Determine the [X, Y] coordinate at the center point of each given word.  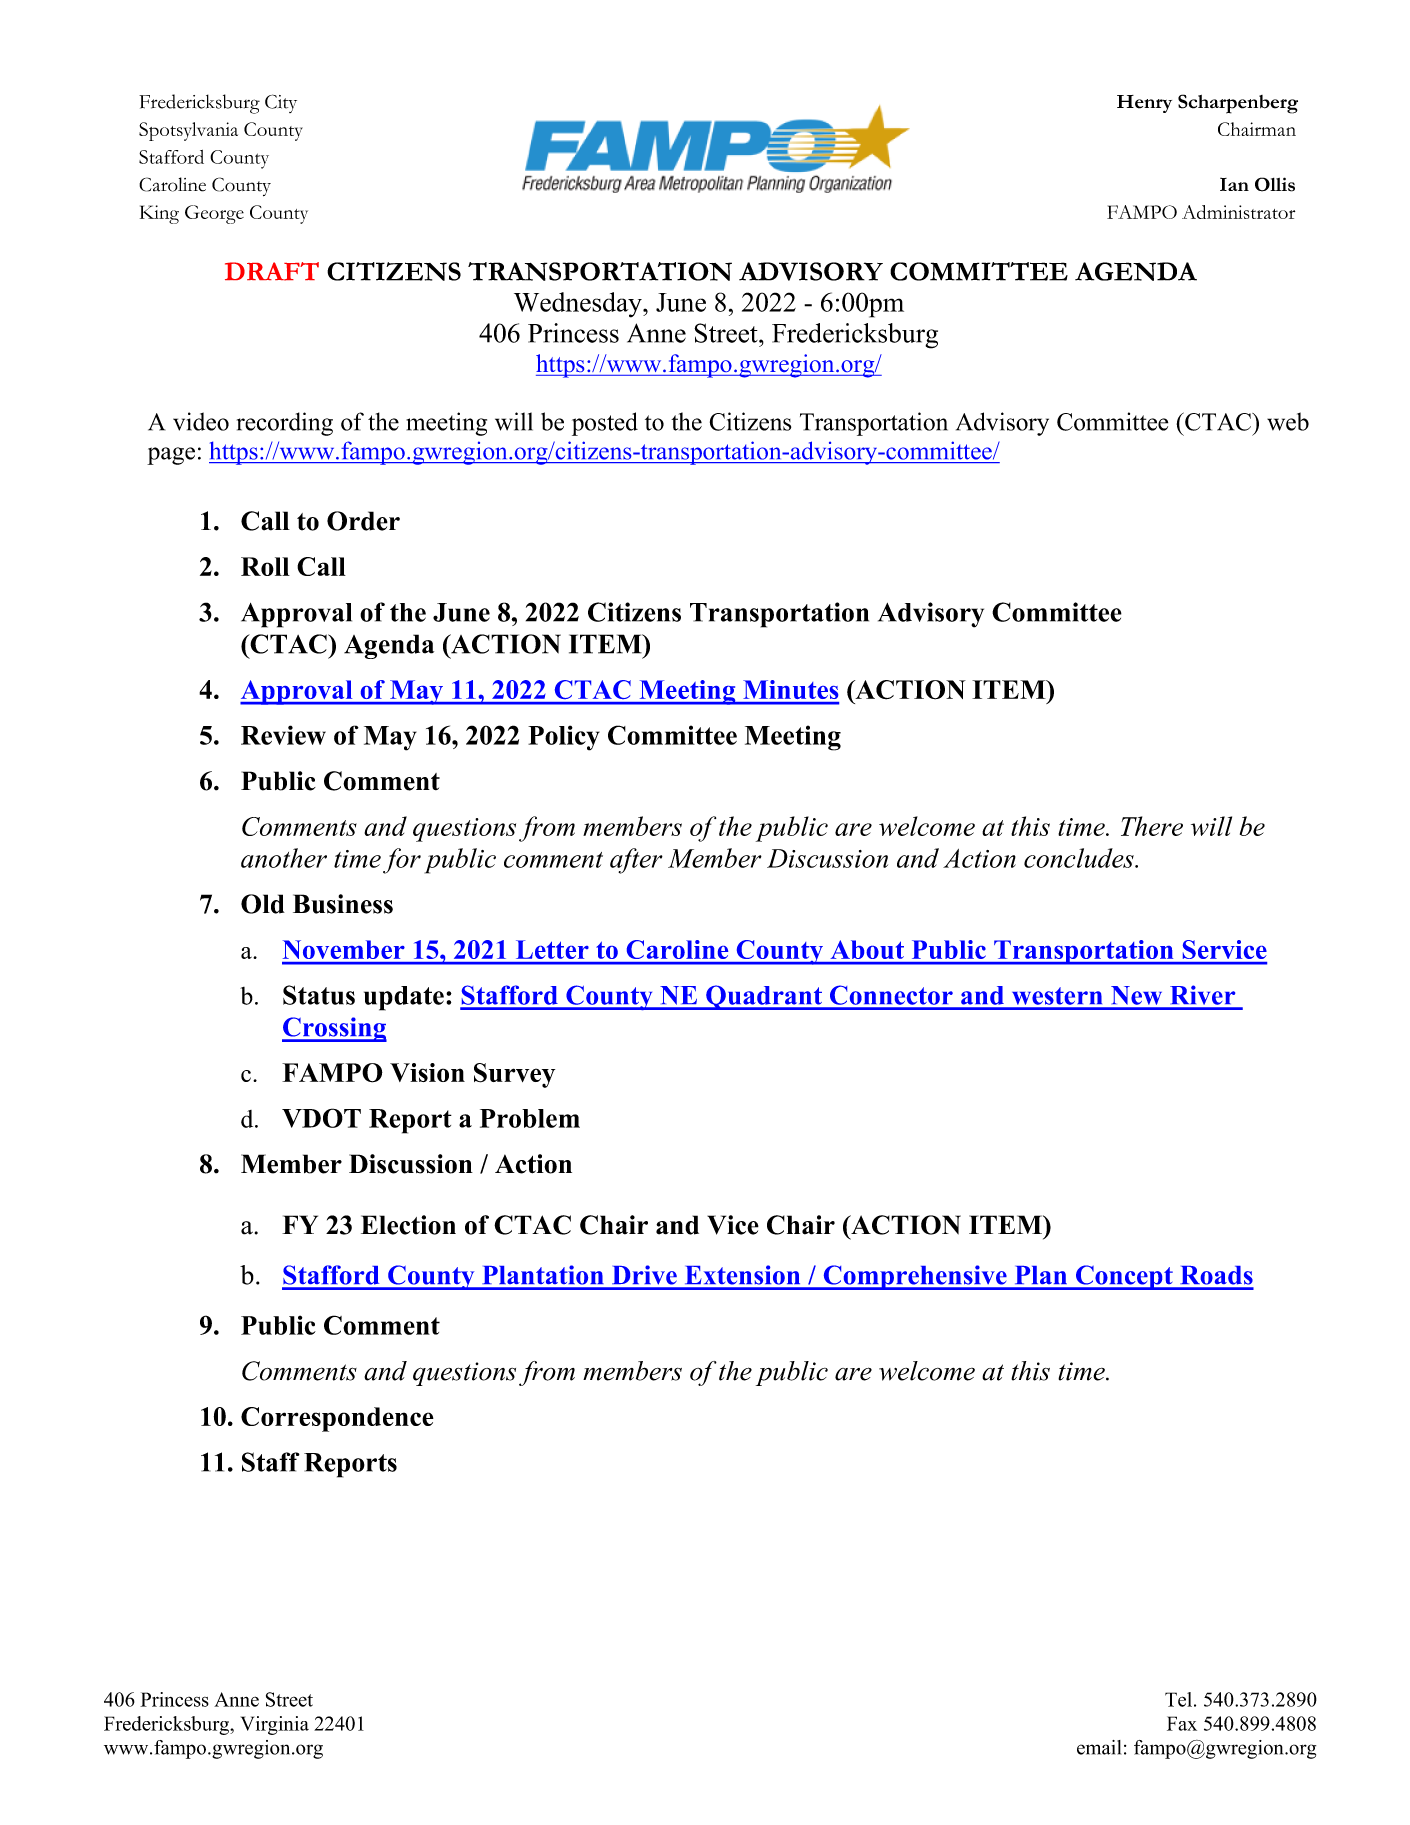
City [281, 103]
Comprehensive [915, 1277]
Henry [1144, 104]
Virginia [275, 1725]
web [1288, 421]
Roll [265, 566]
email [1099, 1747]
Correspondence [337, 1419]
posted [605, 424]
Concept [1124, 1277]
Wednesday [579, 305]
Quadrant [764, 997]
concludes [1080, 858]
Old [263, 904]
